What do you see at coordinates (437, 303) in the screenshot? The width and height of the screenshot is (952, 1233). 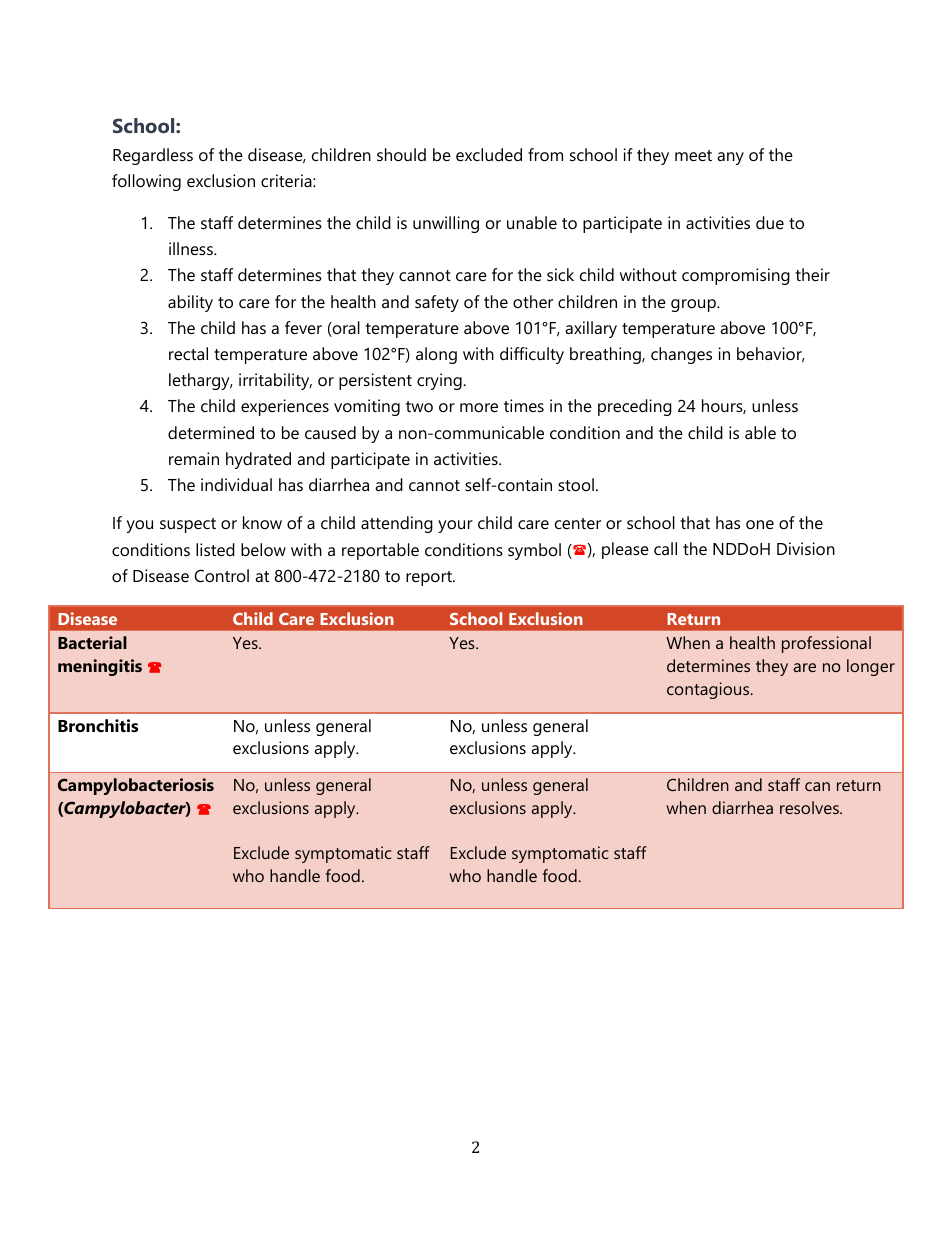 I see `safety` at bounding box center [437, 303].
